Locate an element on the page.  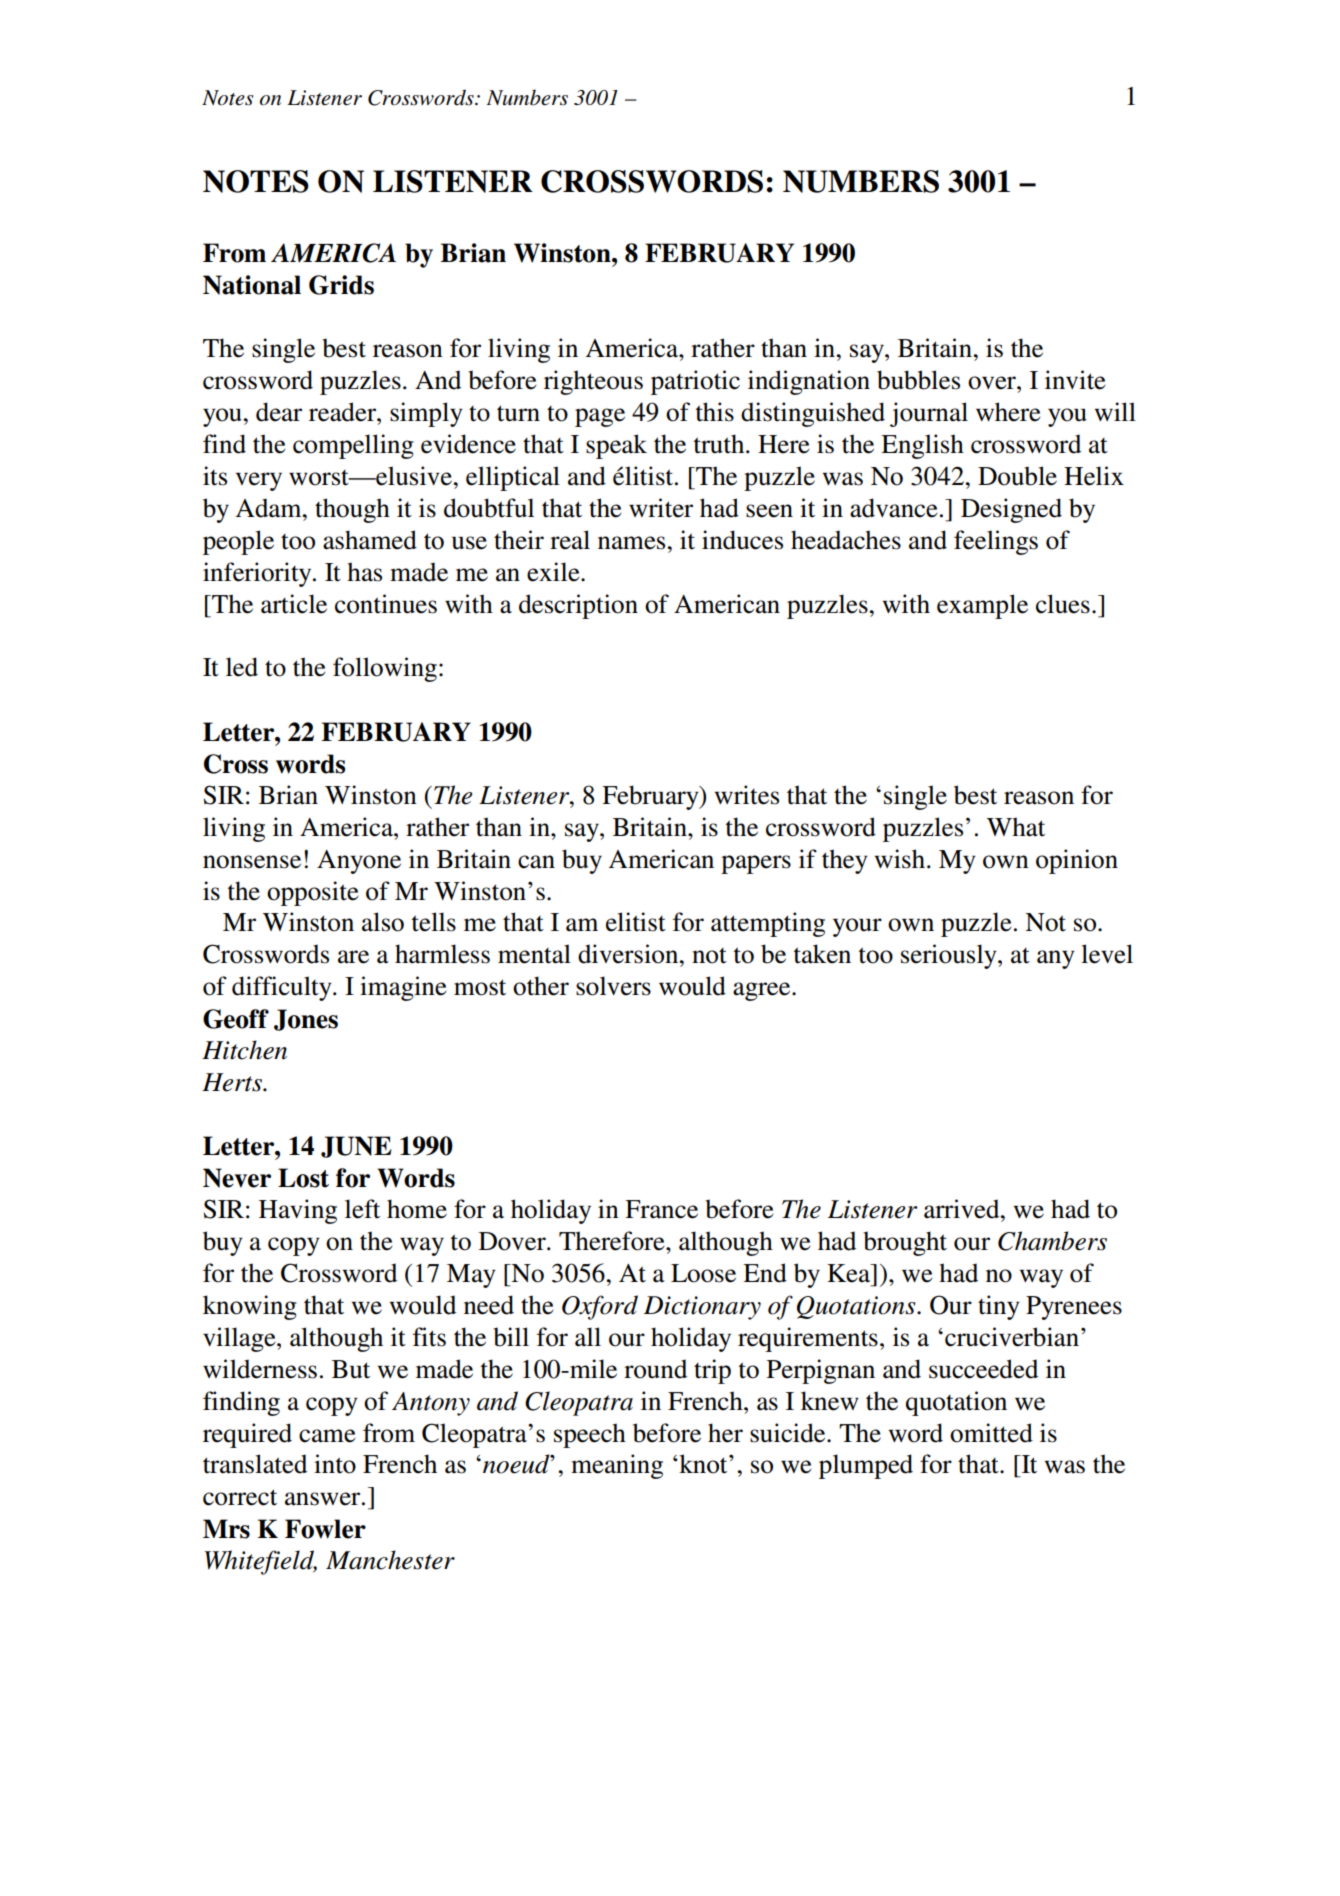
Grids is located at coordinates (341, 285).
